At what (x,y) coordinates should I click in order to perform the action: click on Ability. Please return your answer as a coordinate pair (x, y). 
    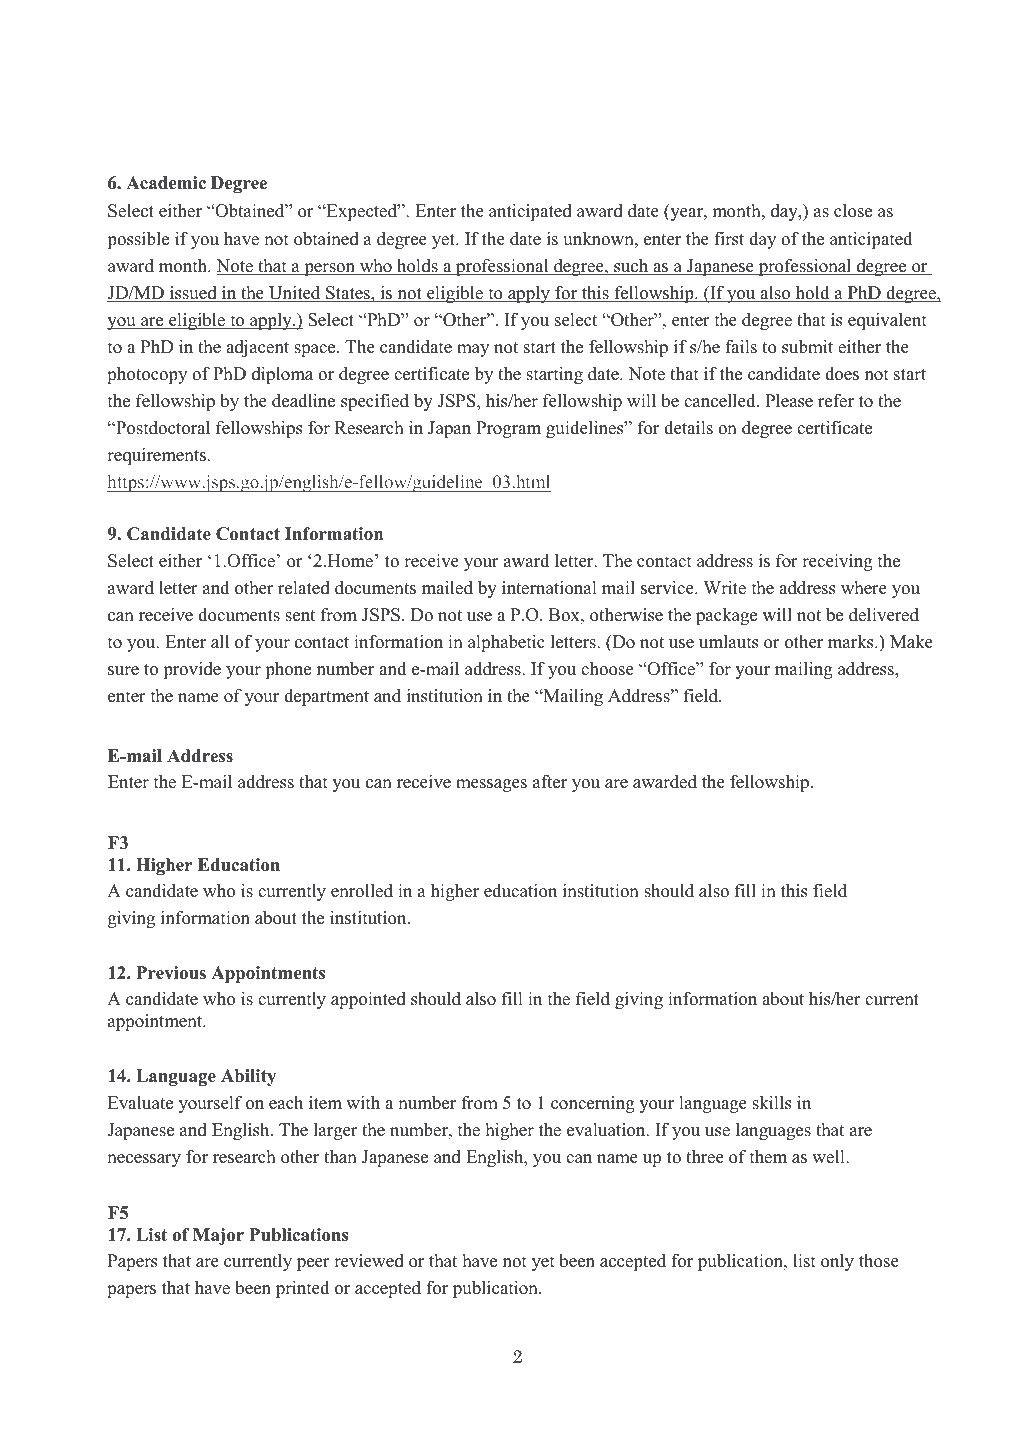
    Looking at the image, I should click on (248, 1077).
